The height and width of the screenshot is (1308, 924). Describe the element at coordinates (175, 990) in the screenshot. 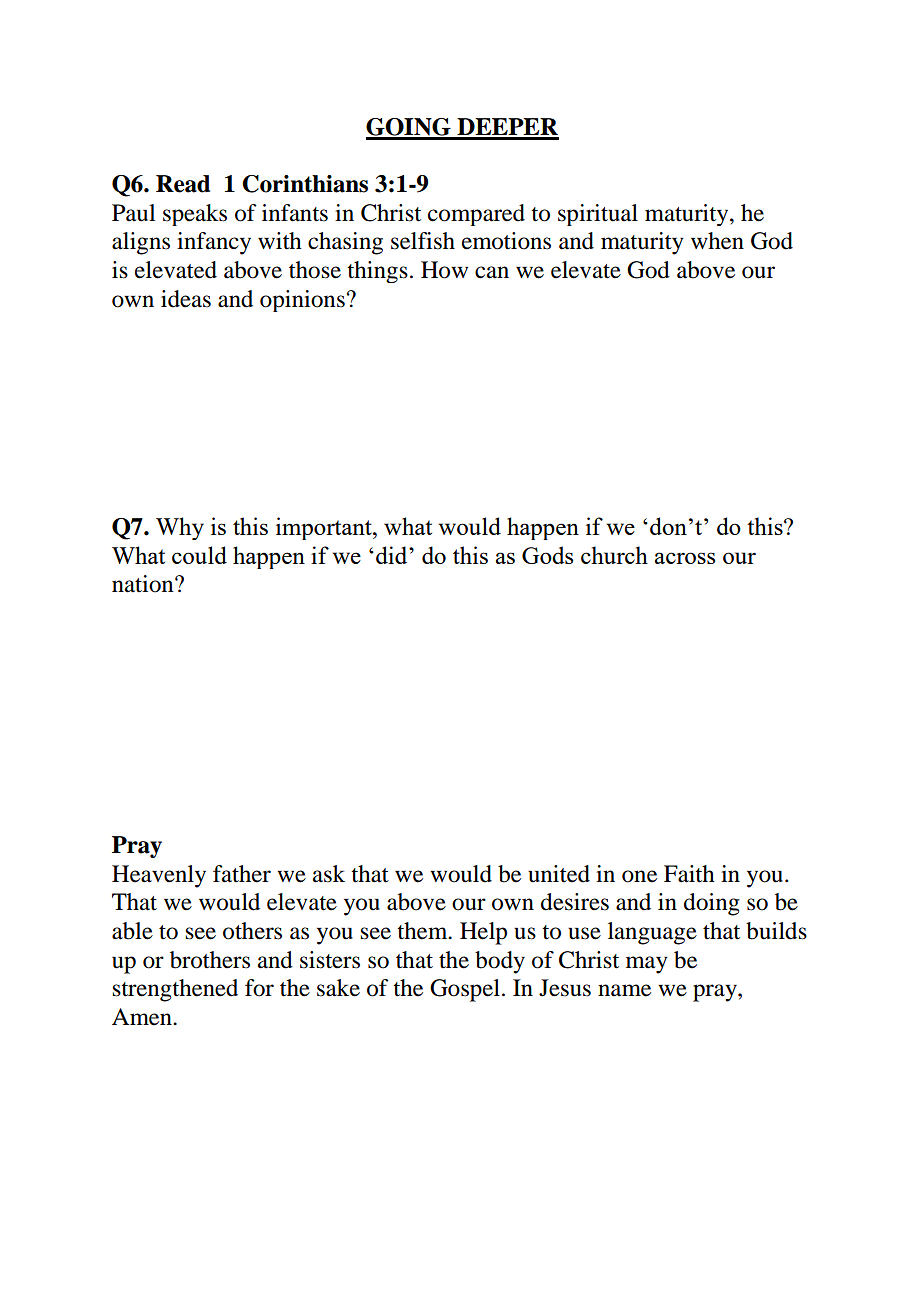

I see `strengthened` at that location.
